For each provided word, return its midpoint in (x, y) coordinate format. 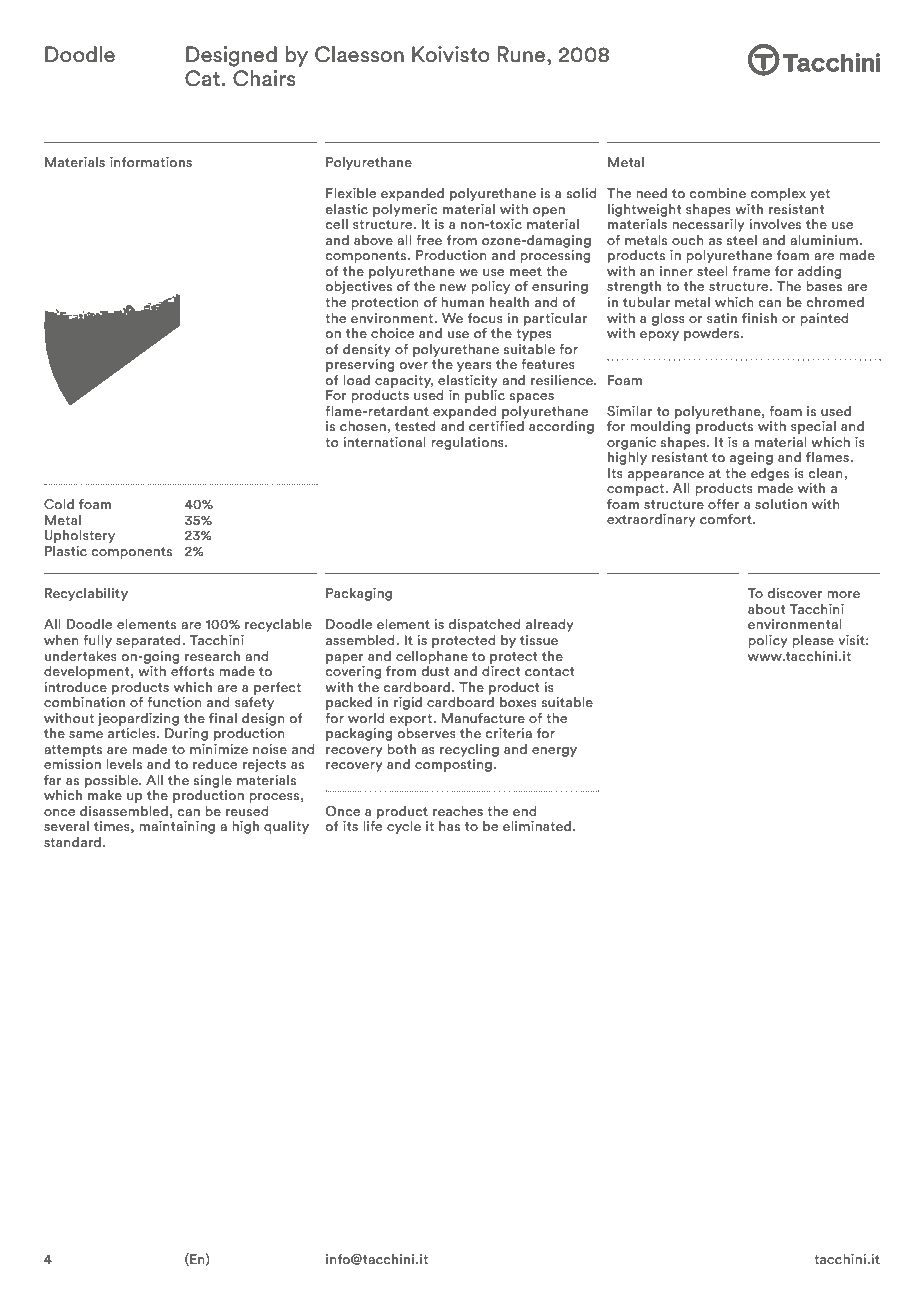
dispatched (485, 625)
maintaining (177, 827)
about (766, 609)
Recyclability (86, 594)
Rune (523, 54)
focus (485, 318)
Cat (203, 78)
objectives (359, 287)
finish (759, 318)
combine (718, 193)
